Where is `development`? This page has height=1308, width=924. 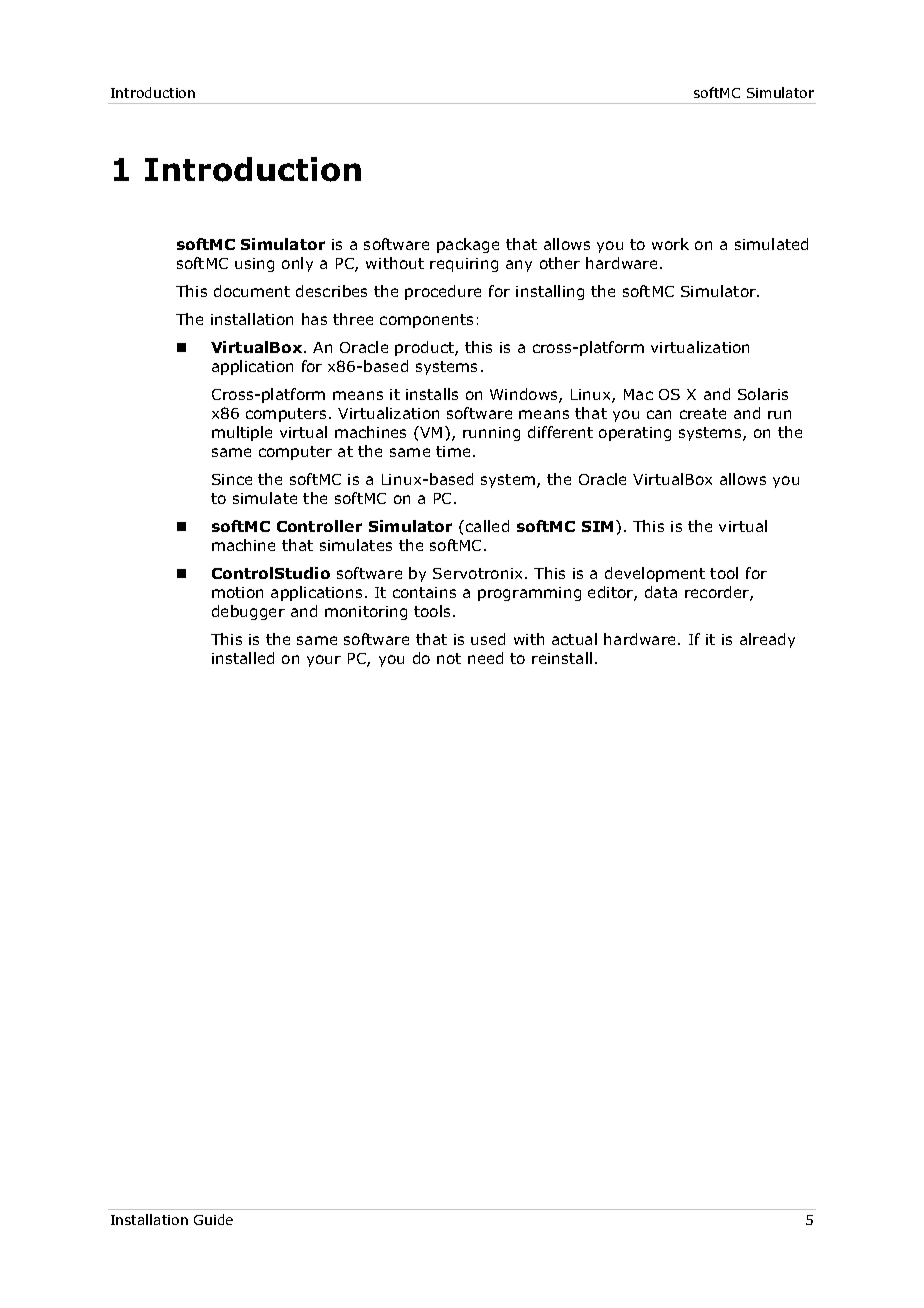 development is located at coordinates (655, 574).
